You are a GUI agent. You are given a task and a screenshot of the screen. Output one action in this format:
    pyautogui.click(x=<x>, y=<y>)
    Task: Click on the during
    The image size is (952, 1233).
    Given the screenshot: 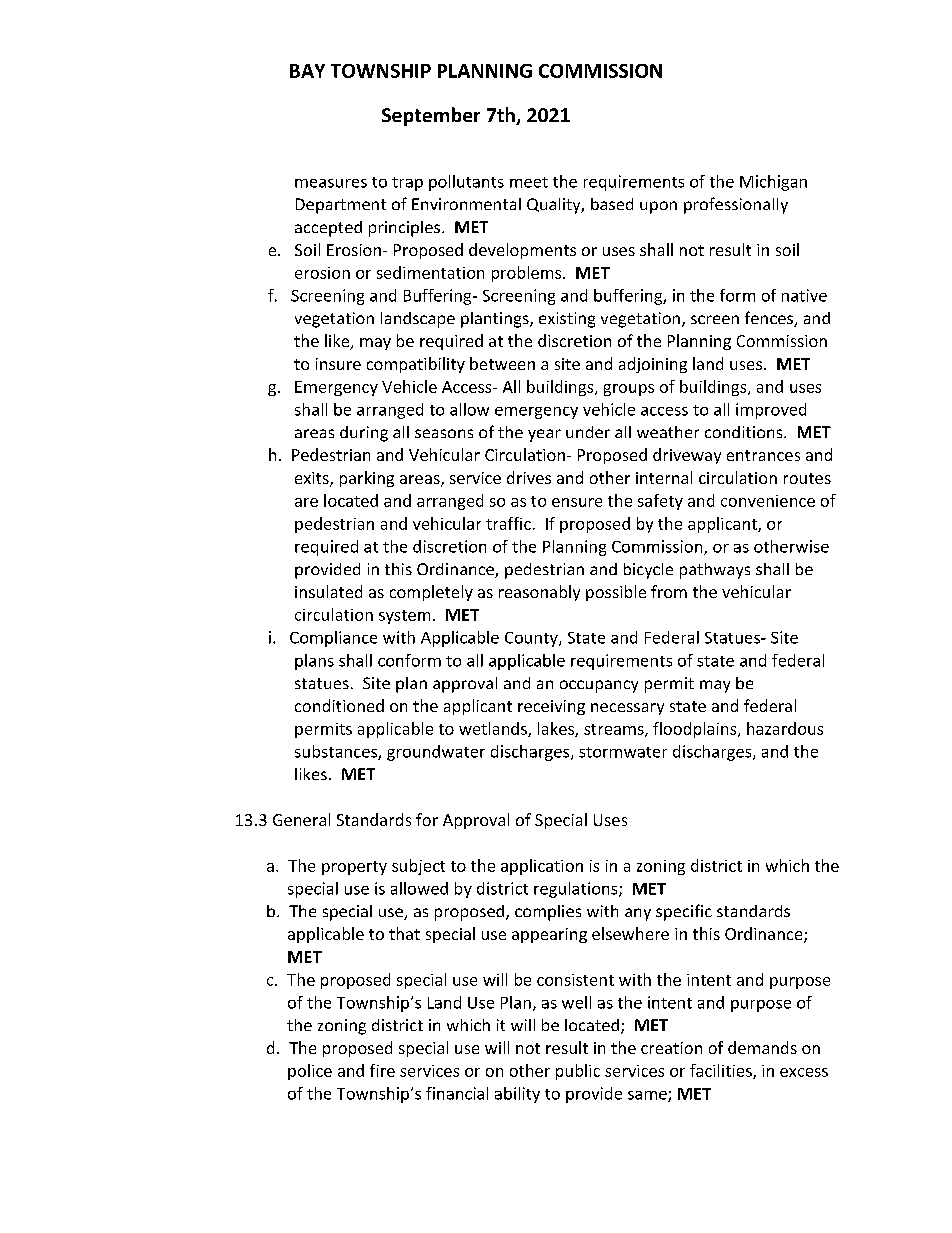 What is the action you would take?
    pyautogui.click(x=364, y=434)
